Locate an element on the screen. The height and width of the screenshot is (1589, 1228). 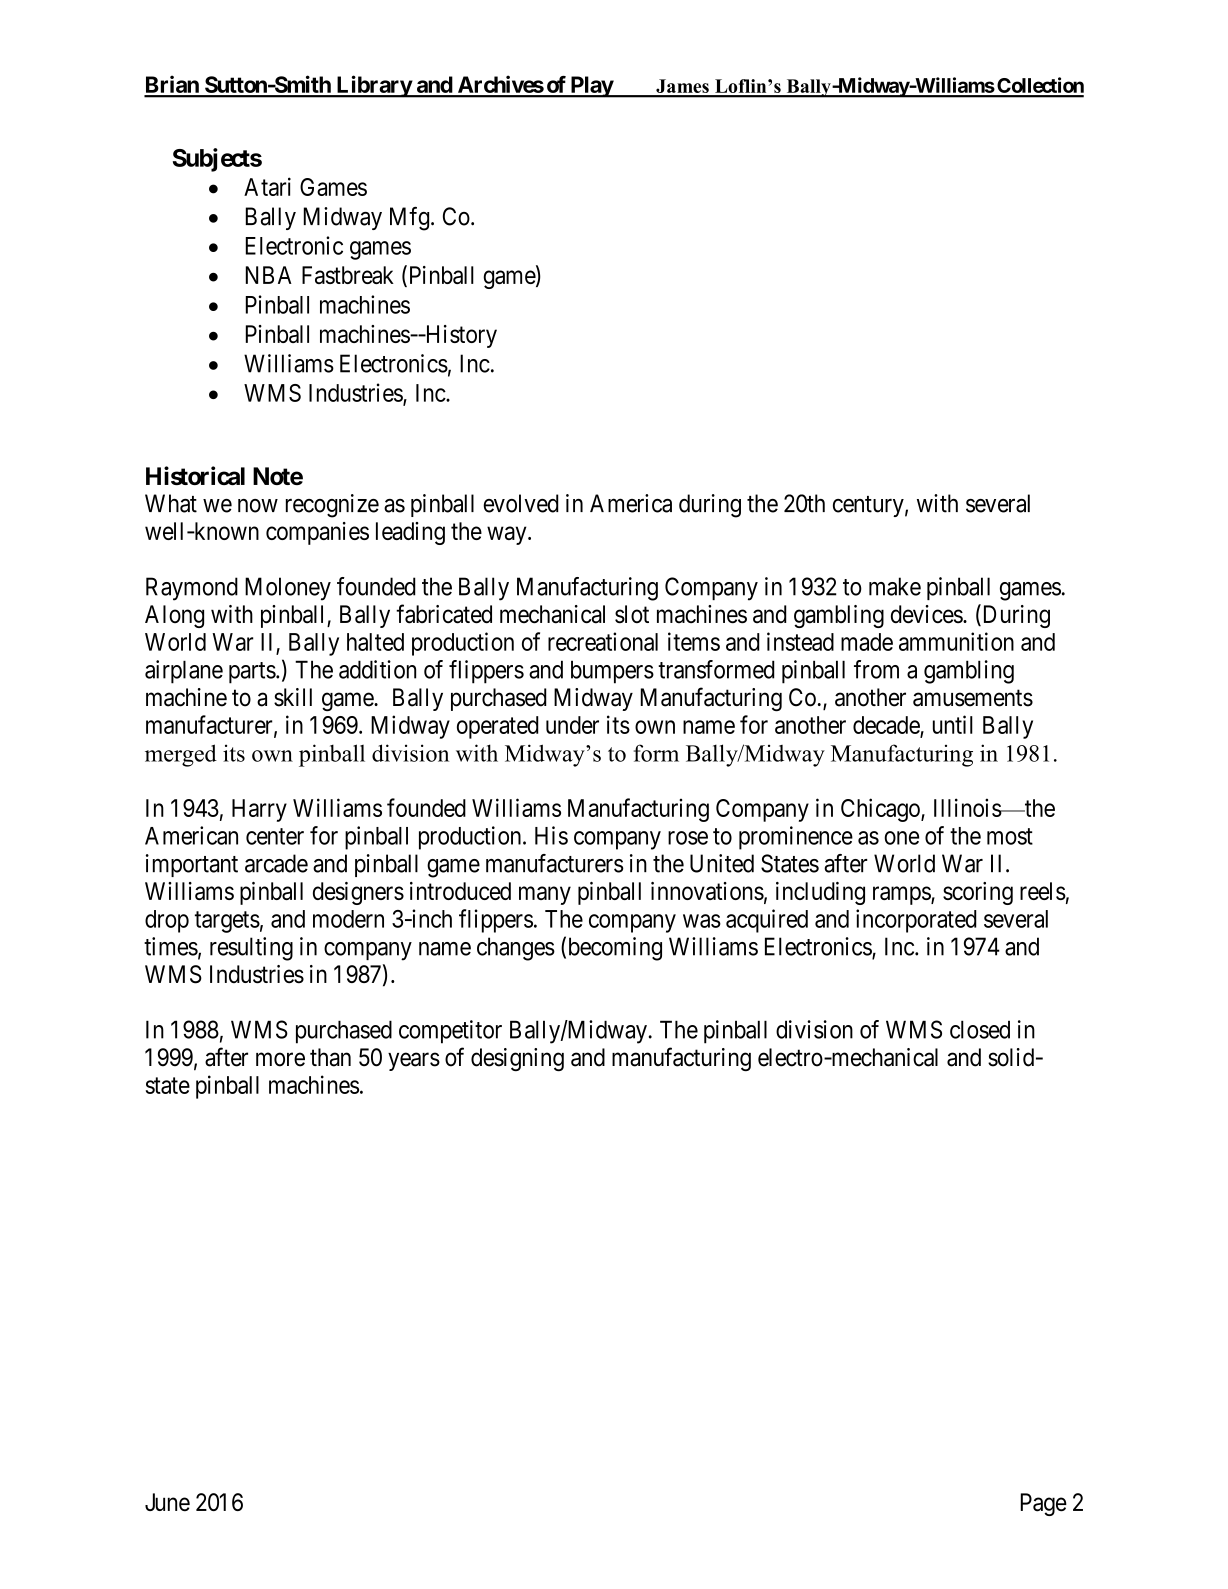
designing is located at coordinates (517, 1059).
